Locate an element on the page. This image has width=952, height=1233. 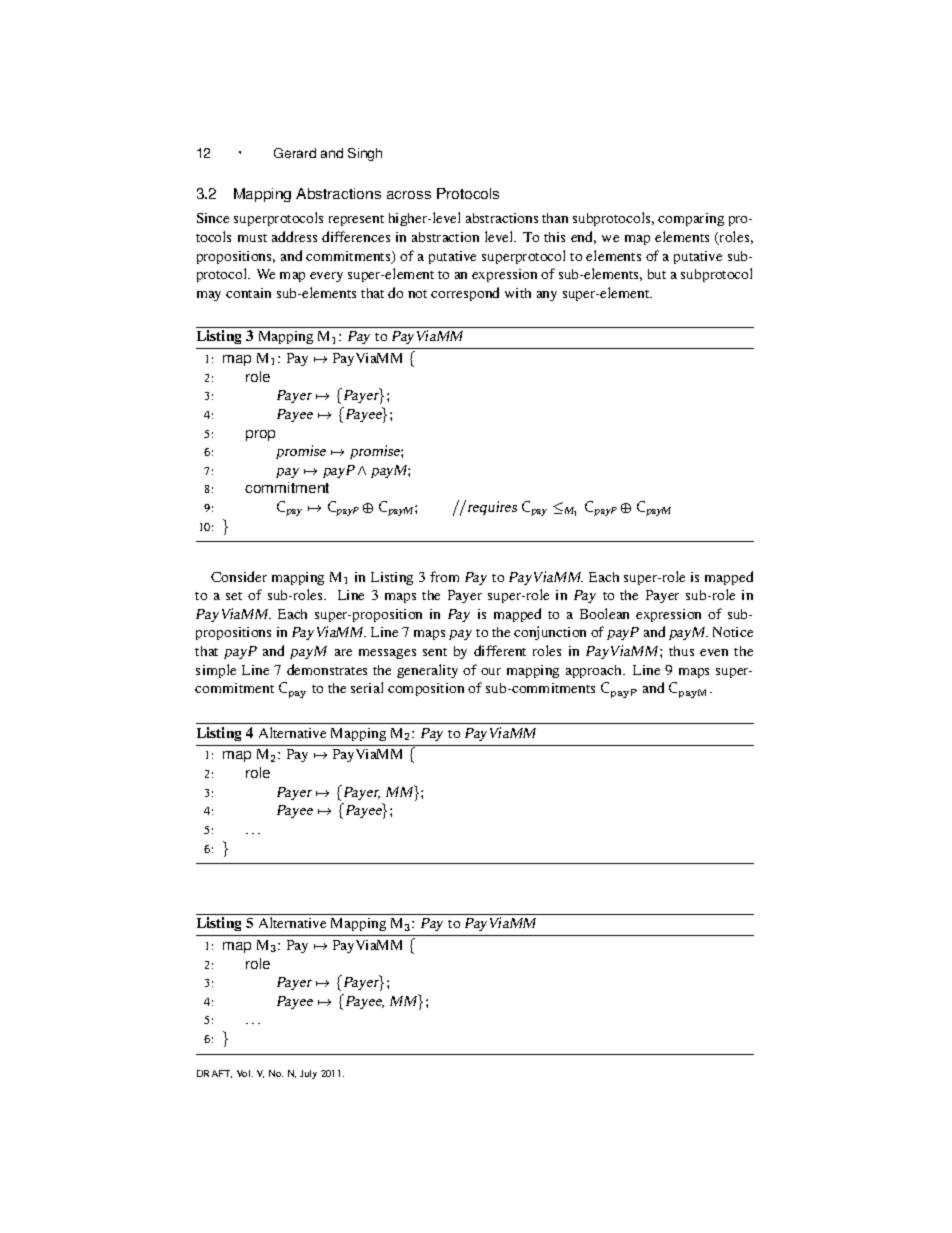
July is located at coordinates (308, 1074).
